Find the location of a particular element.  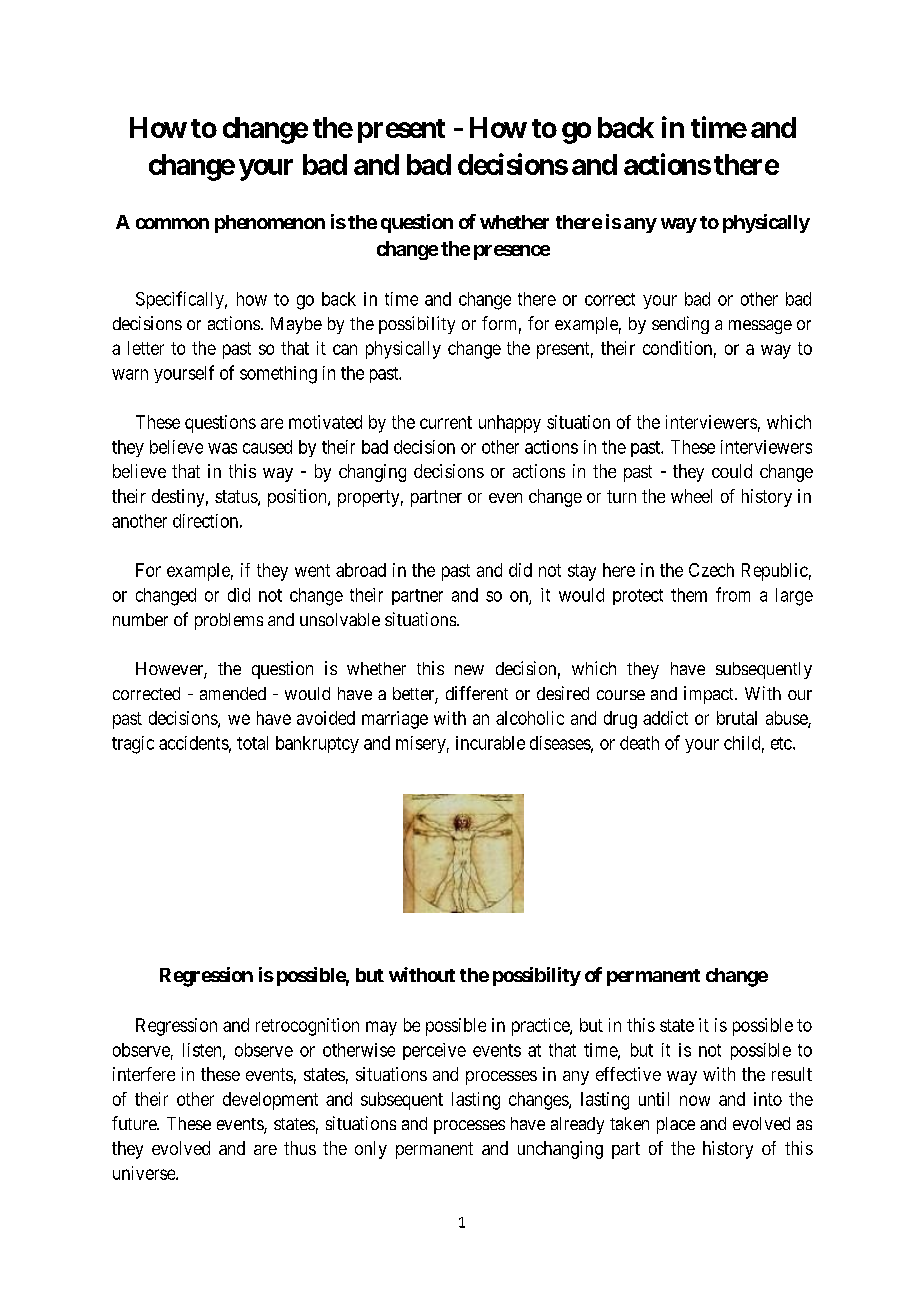

common is located at coordinates (172, 223).
